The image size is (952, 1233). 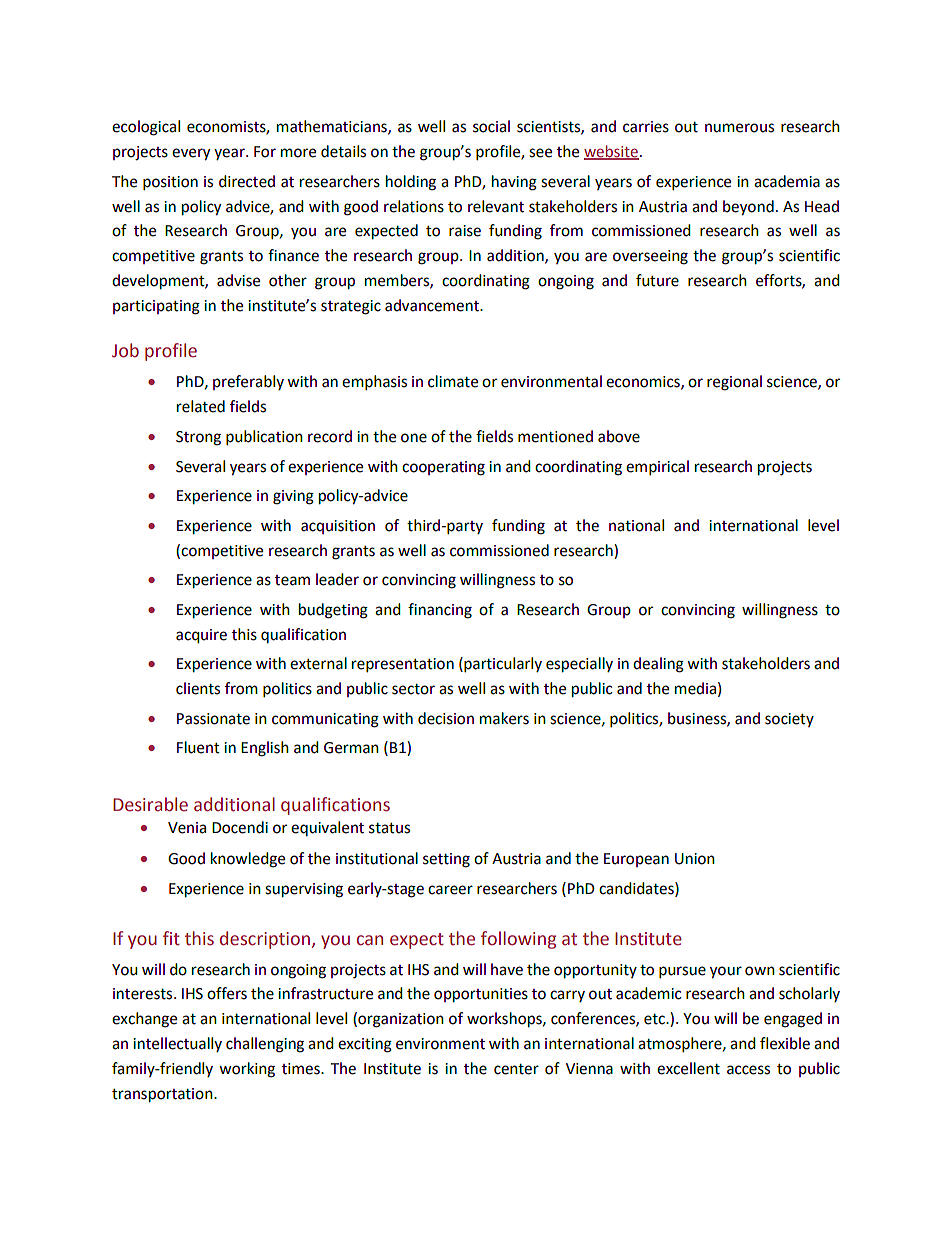 What do you see at coordinates (446, 718) in the screenshot?
I see `decision` at bounding box center [446, 718].
